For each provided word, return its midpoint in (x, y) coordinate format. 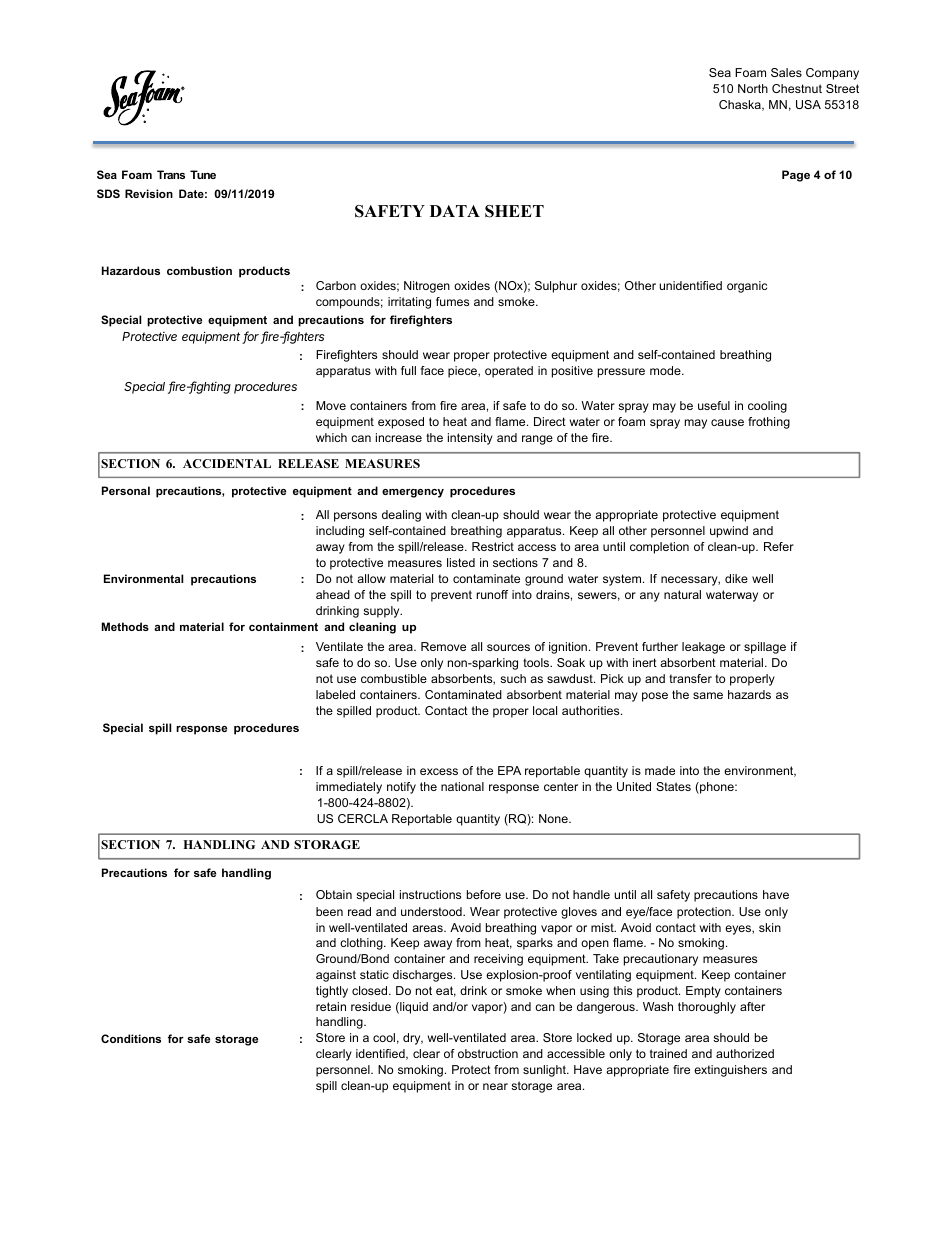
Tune (203, 174)
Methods (125, 626)
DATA (455, 211)
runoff (492, 594)
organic (747, 287)
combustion (199, 270)
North (753, 88)
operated (509, 372)
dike (736, 578)
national (462, 786)
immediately (349, 788)
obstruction (488, 1053)
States (673, 786)
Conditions (131, 1038)
